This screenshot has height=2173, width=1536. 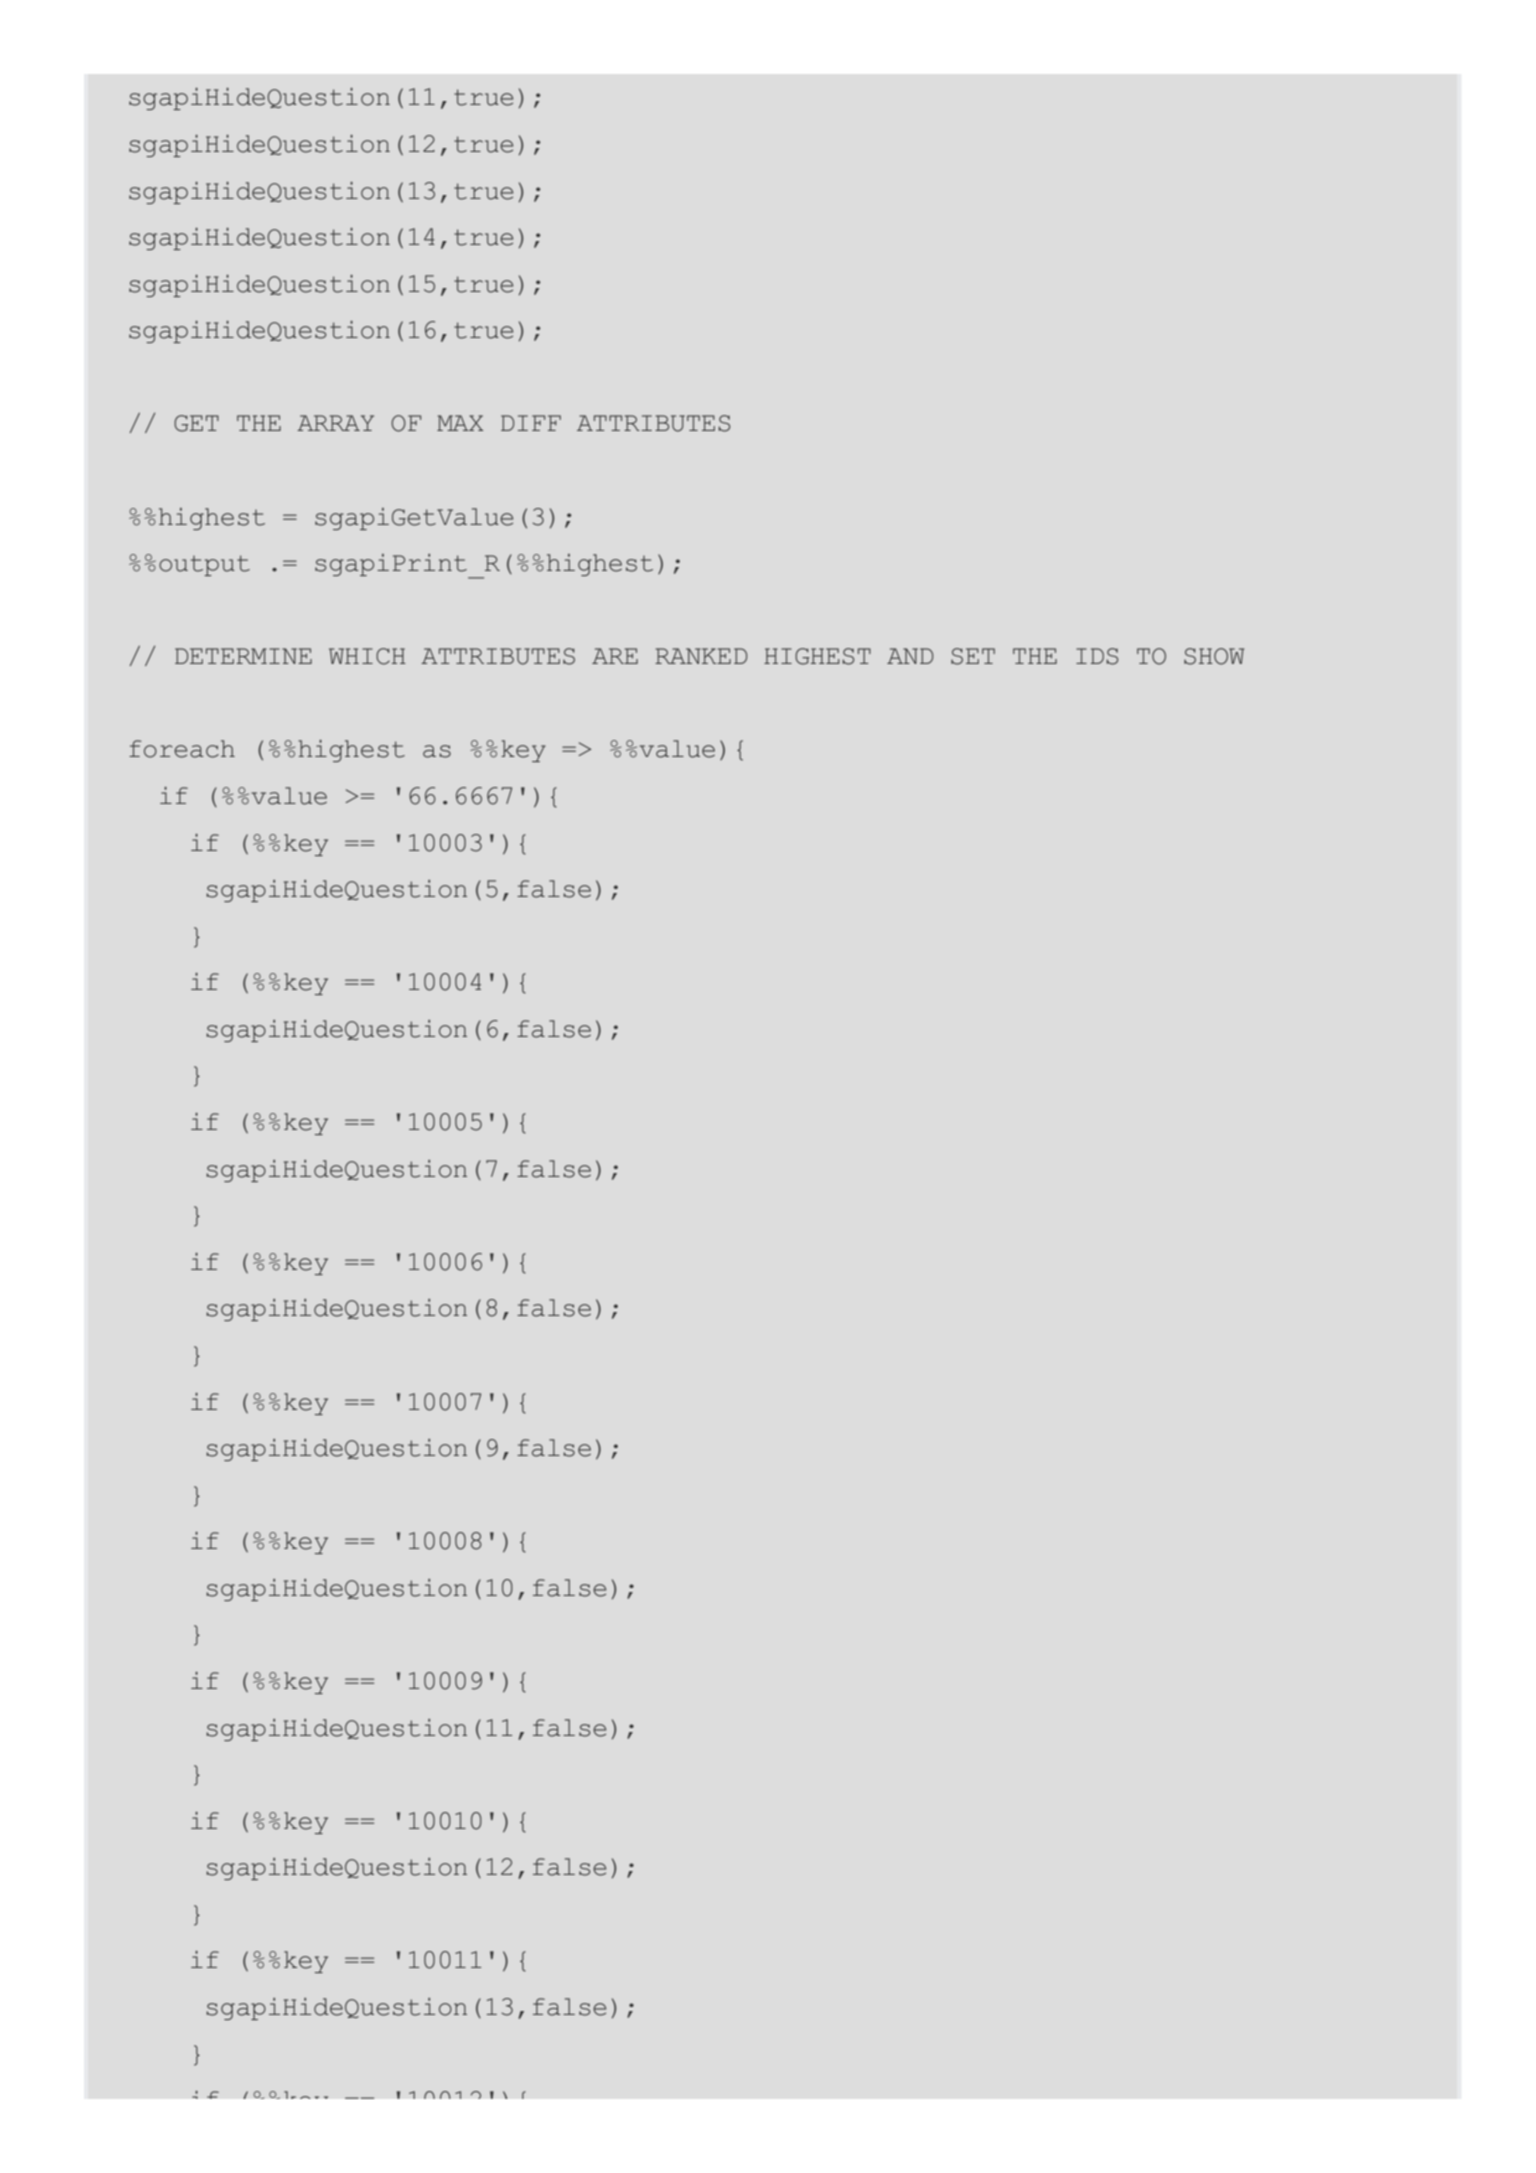 What do you see at coordinates (1097, 656) in the screenshot?
I see `IDS` at bounding box center [1097, 656].
